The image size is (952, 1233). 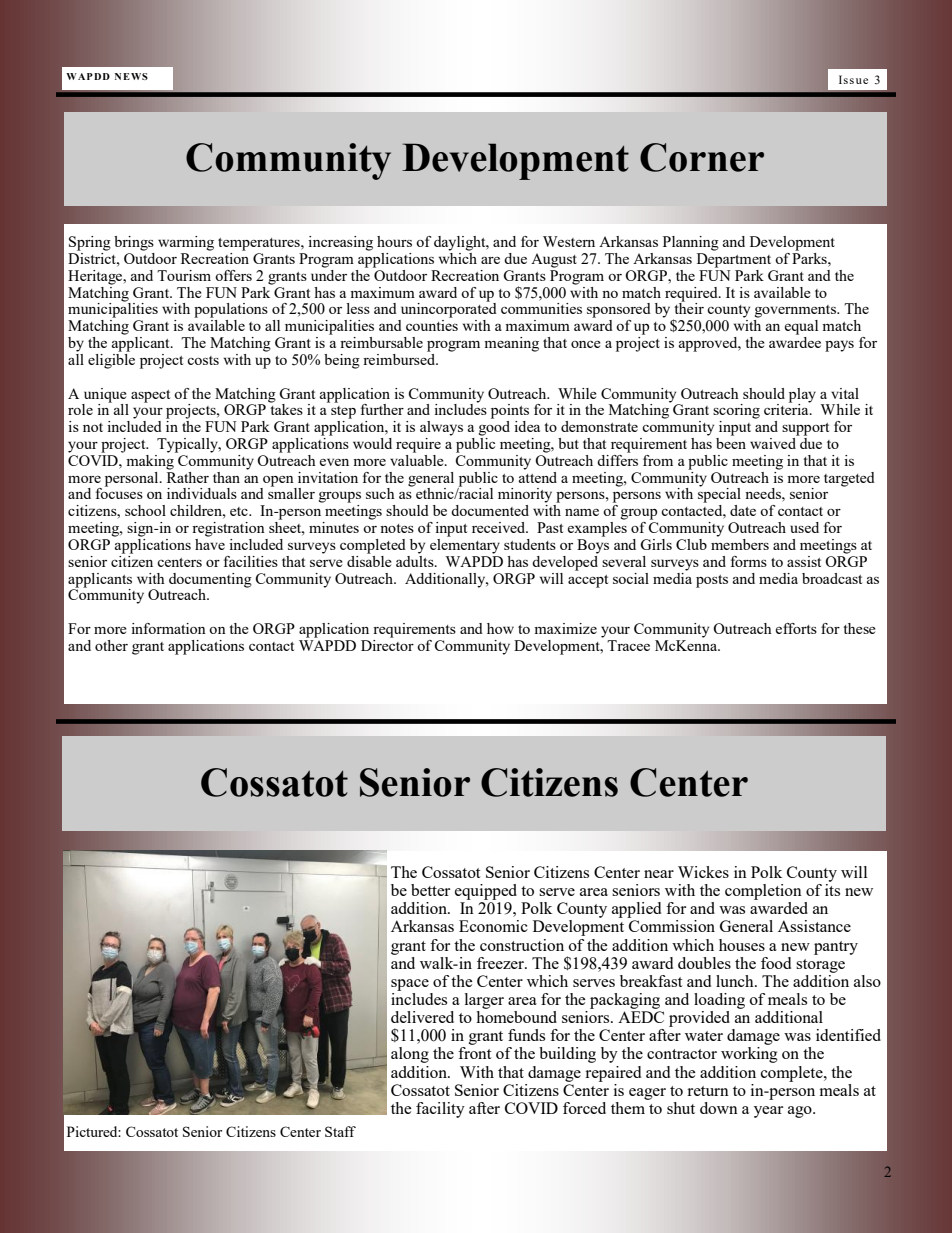 What do you see at coordinates (500, 628) in the screenshot?
I see `how` at bounding box center [500, 628].
